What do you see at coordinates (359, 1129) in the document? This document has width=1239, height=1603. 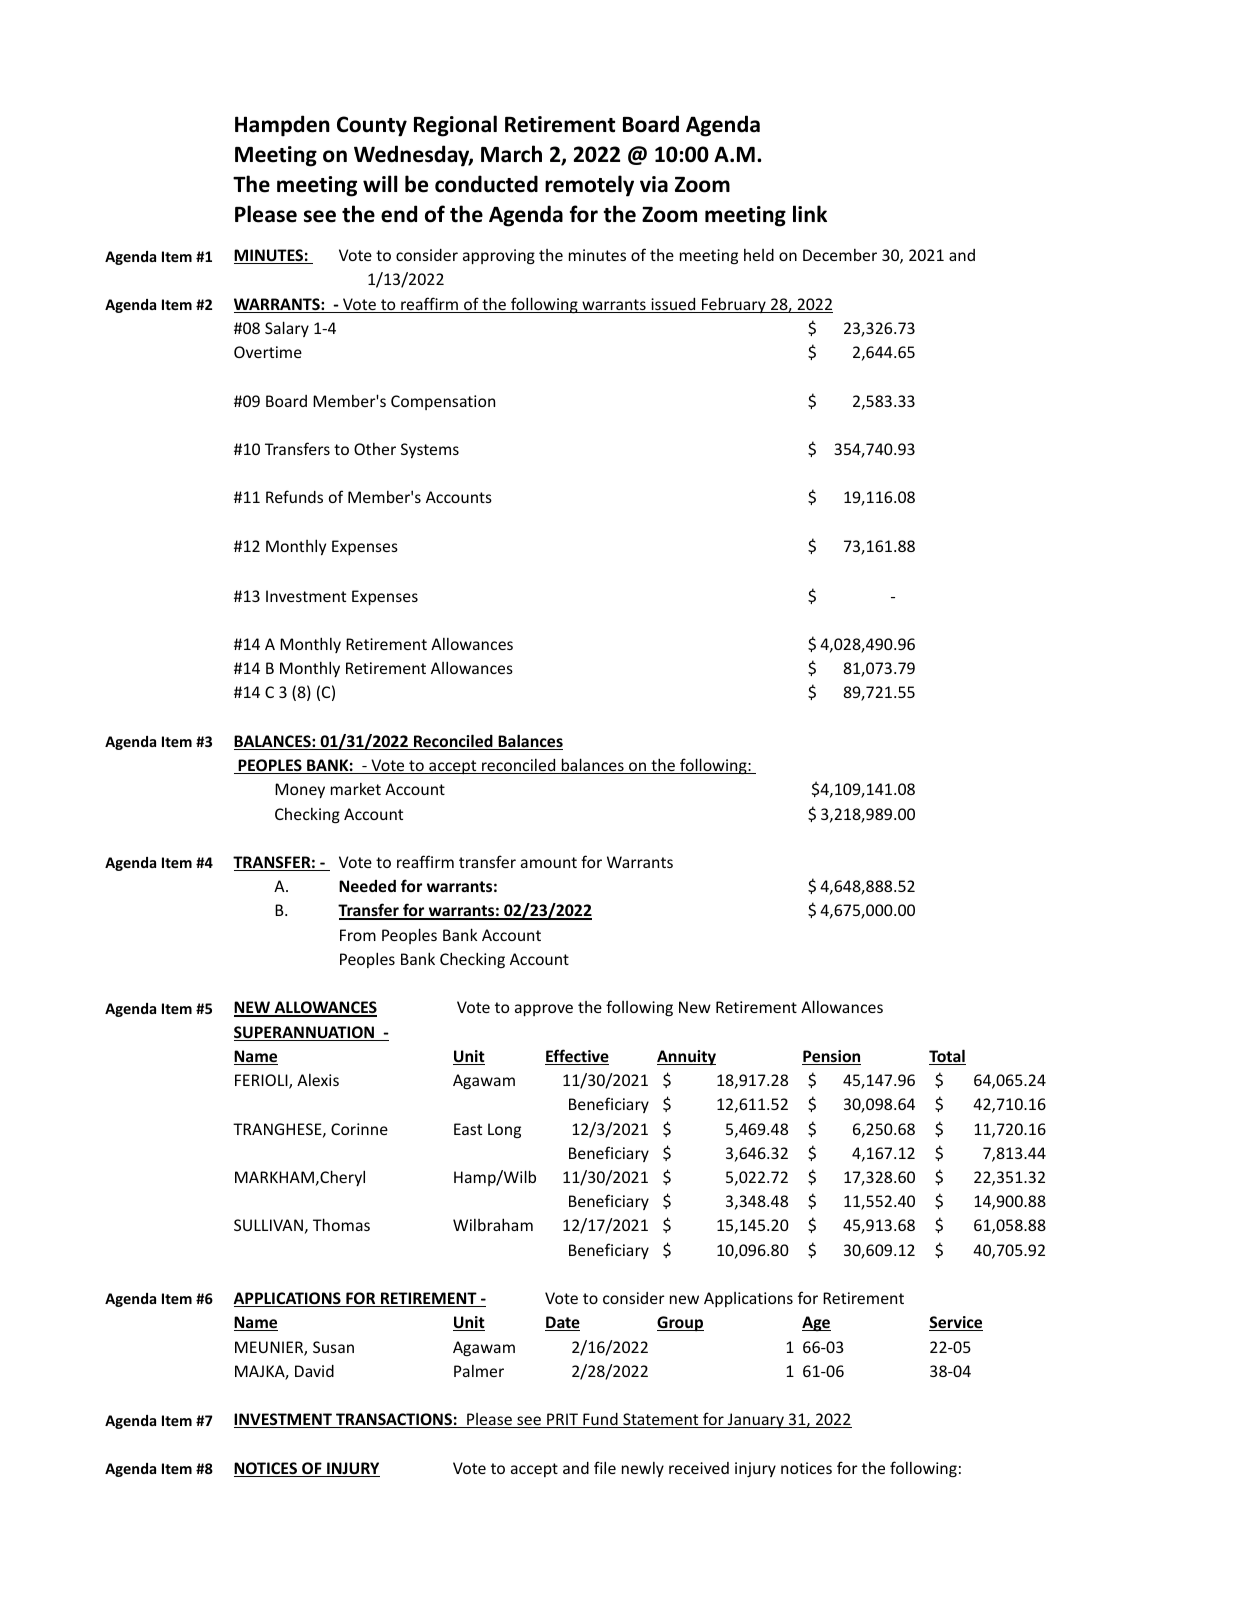 I see `Corinne` at bounding box center [359, 1129].
